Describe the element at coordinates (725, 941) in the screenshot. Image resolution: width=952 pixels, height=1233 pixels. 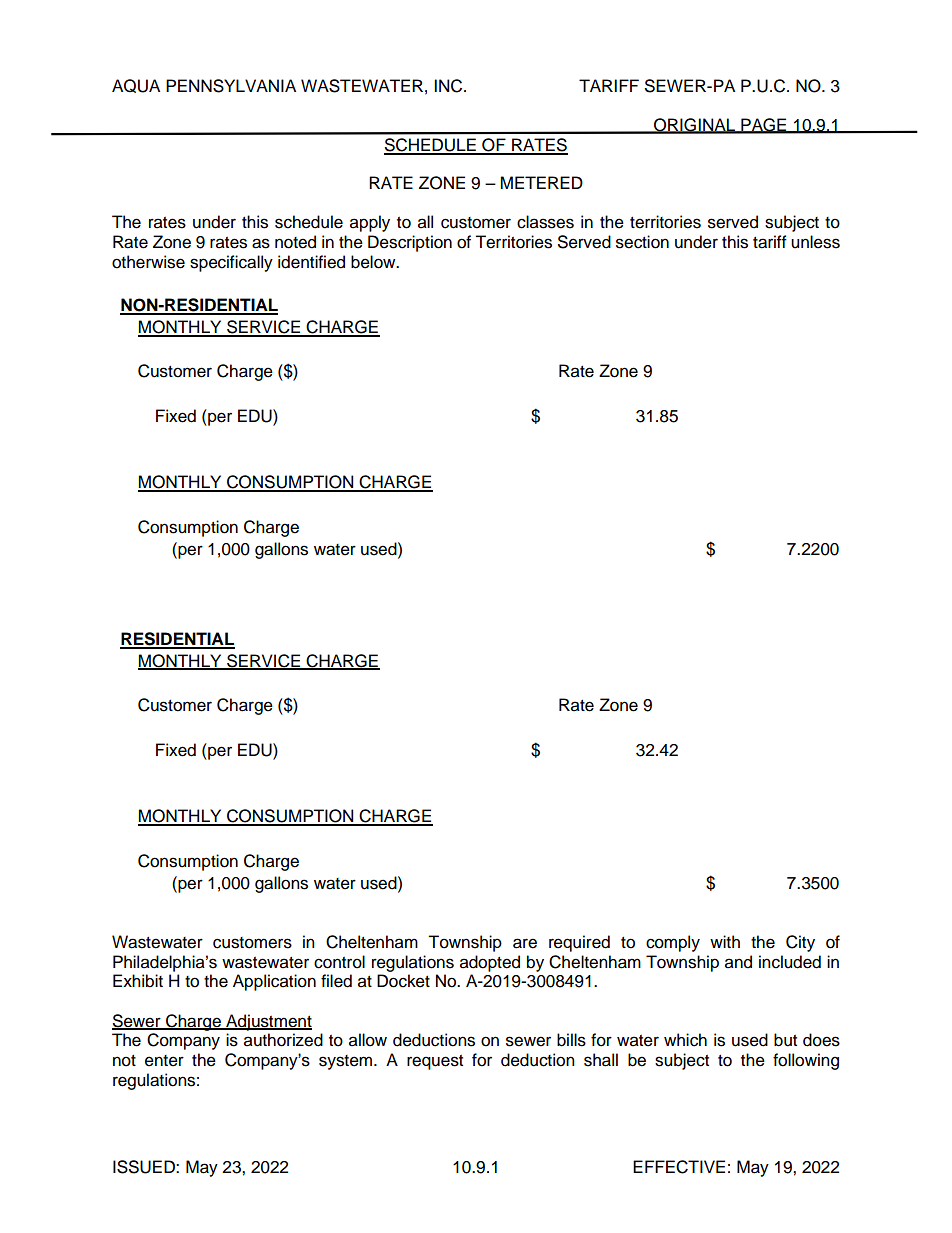
I see `with` at that location.
